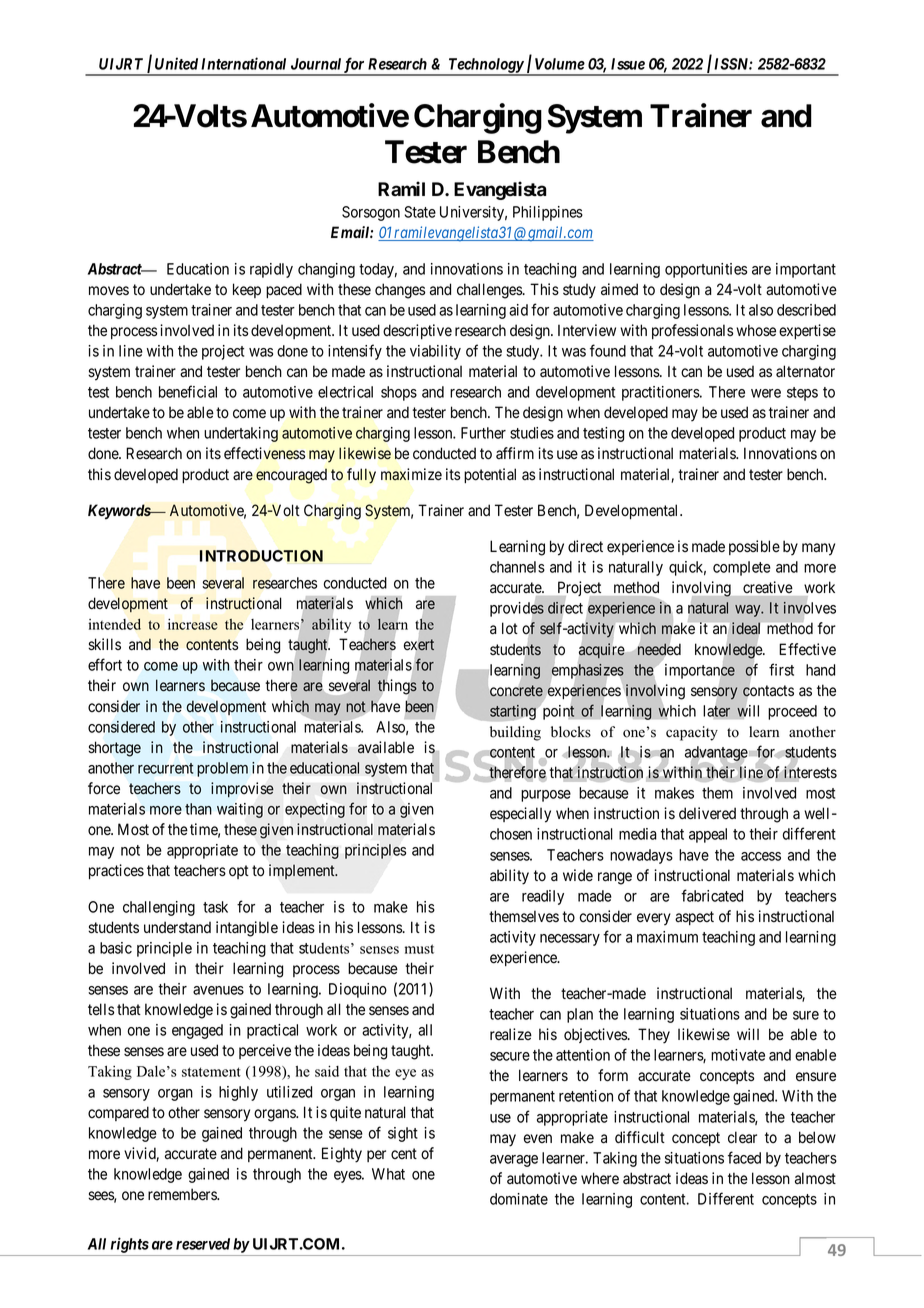 The height and width of the screenshot is (1308, 924). Describe the element at coordinates (766, 393) in the screenshot. I see `were` at that location.
